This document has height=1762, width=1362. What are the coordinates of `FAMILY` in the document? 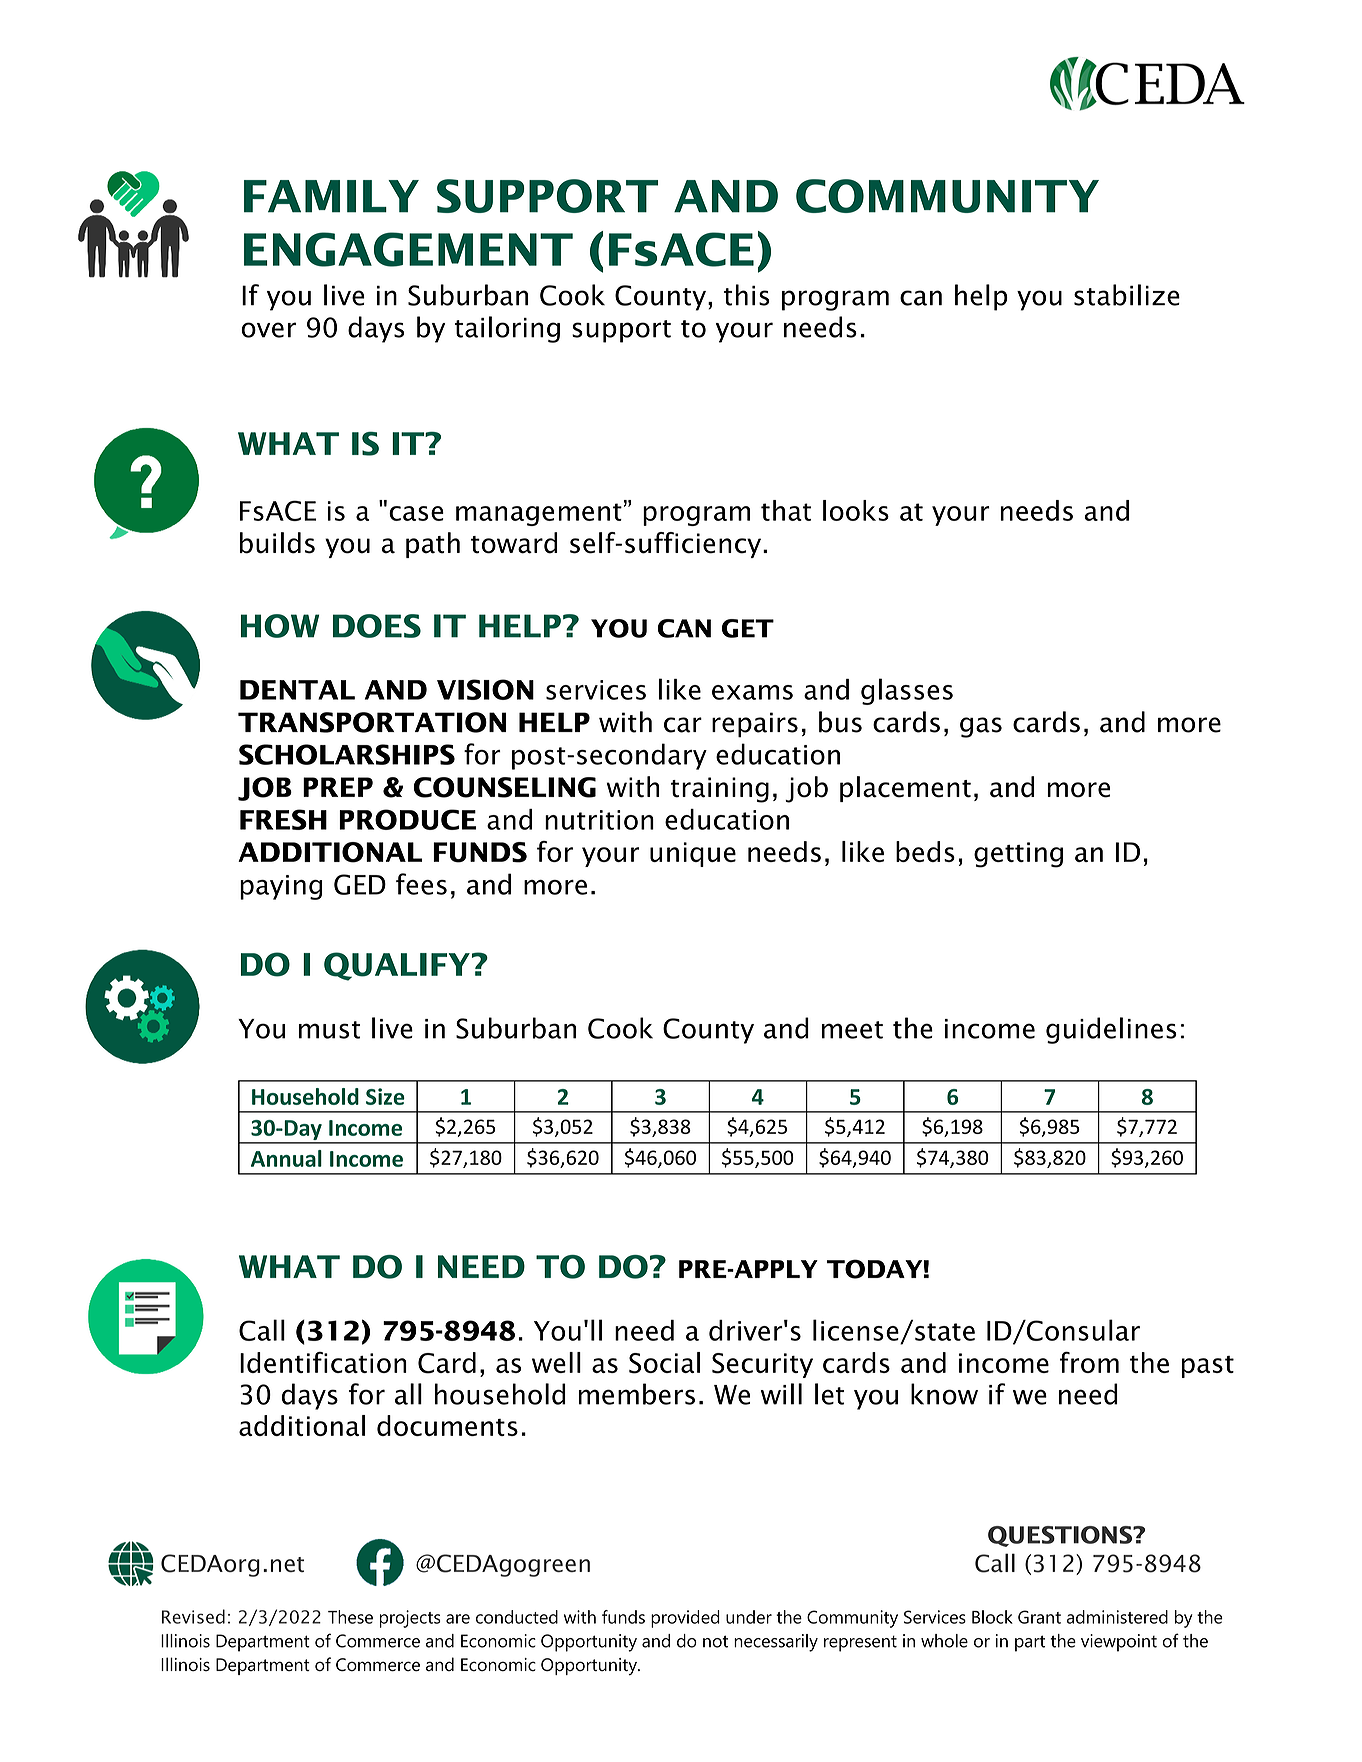 It's located at (331, 196).
